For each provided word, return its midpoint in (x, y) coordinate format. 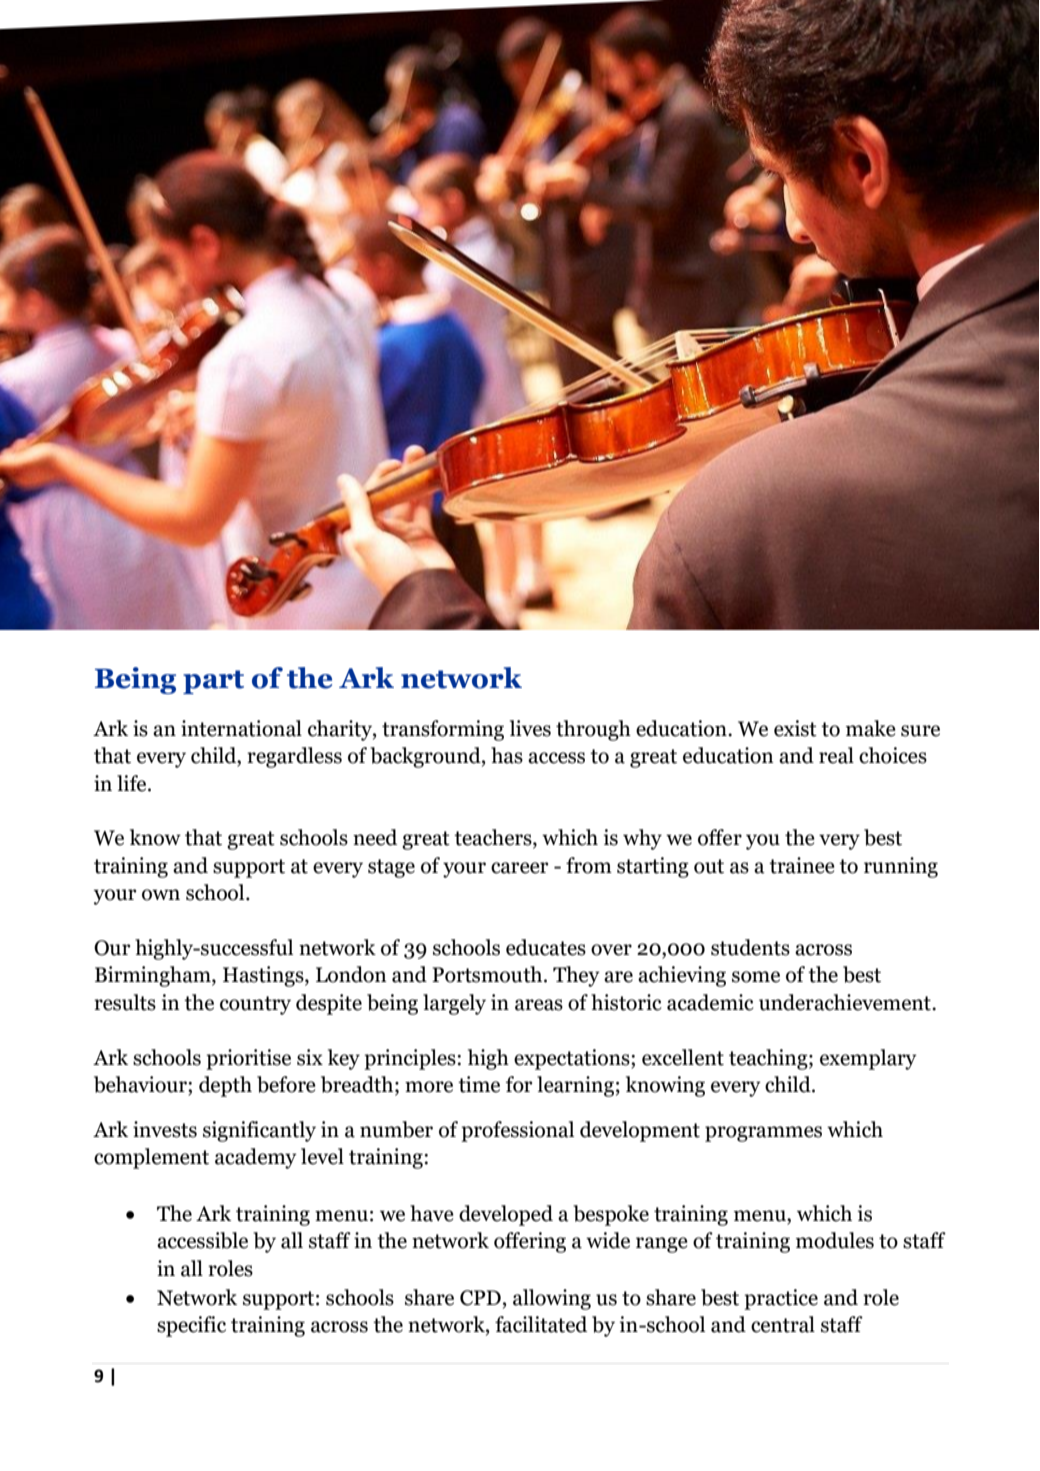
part (213, 682)
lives (530, 728)
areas (539, 1005)
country (255, 1005)
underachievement (846, 1002)
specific (191, 1326)
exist (795, 728)
